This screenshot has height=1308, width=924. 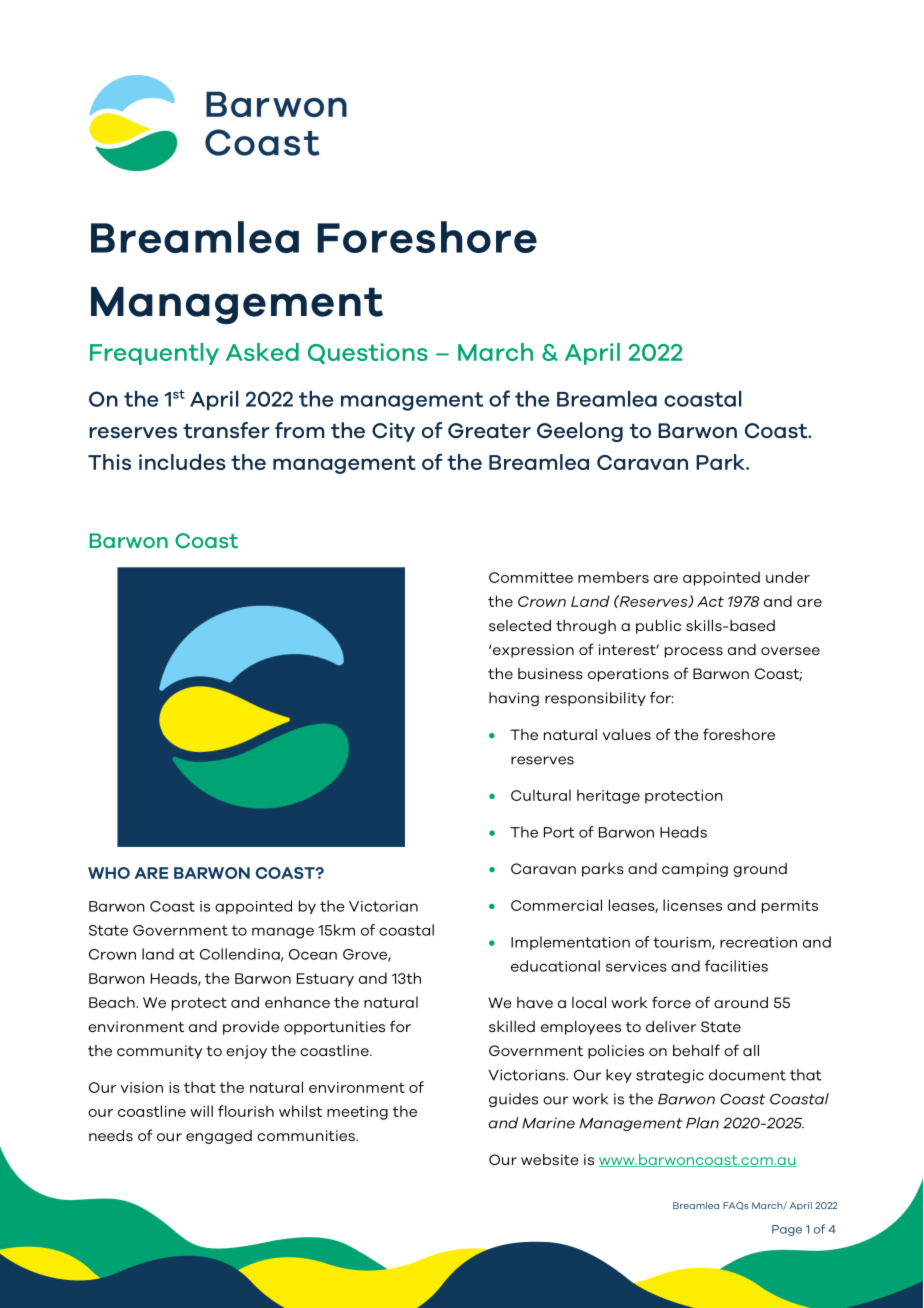 I want to click on includes, so click(x=182, y=462).
